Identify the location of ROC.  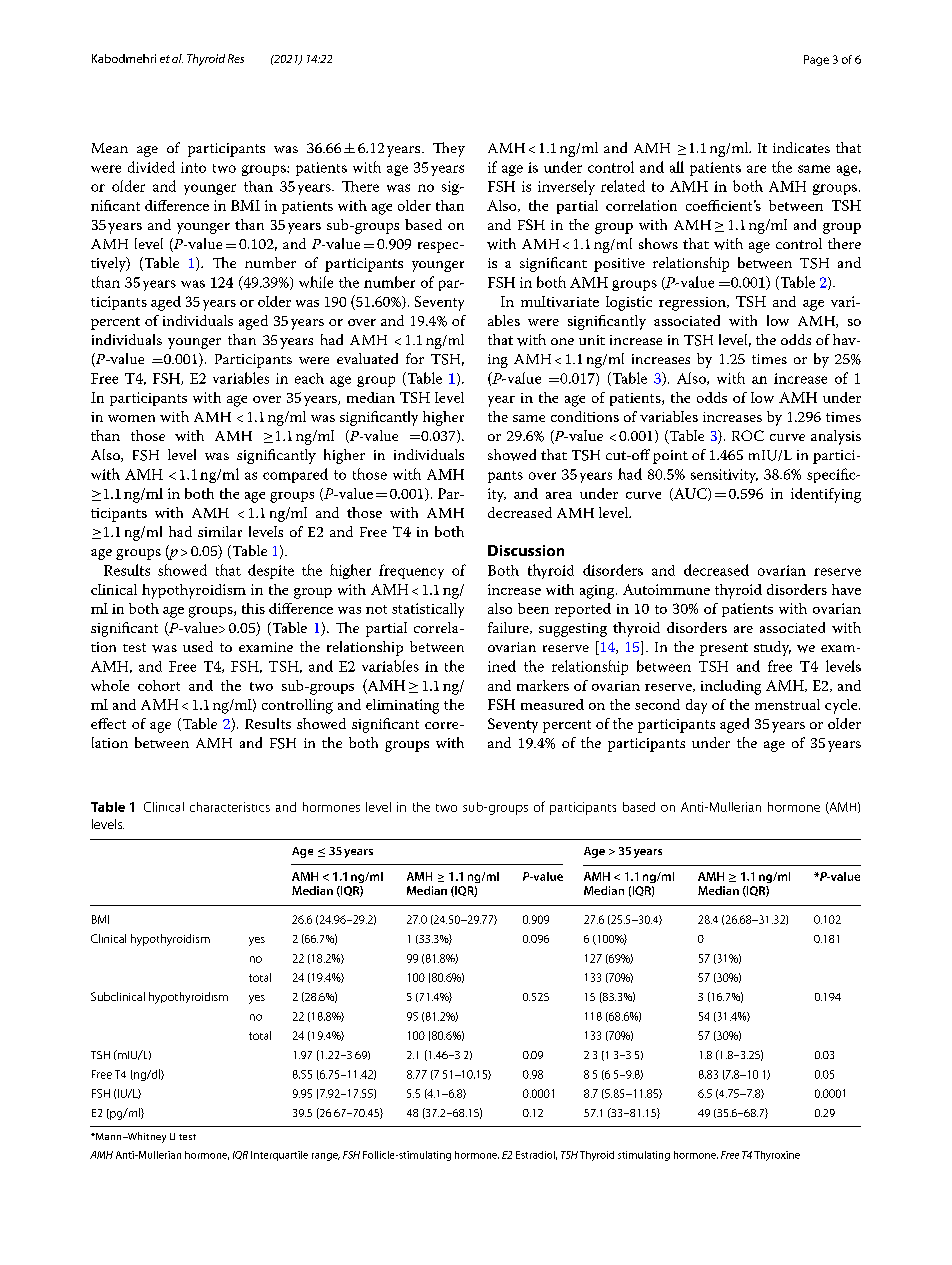
(748, 435).
